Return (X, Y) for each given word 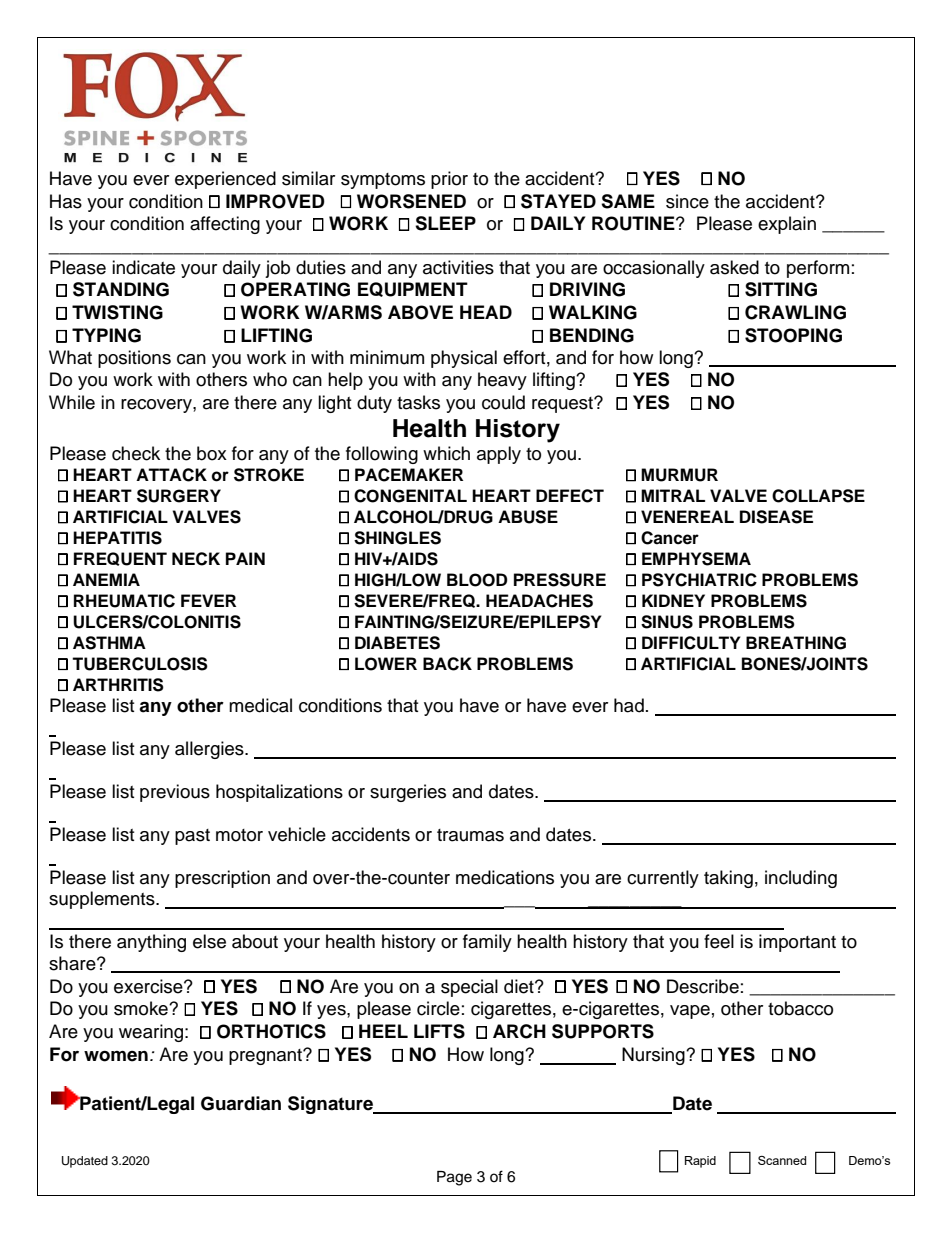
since (687, 201)
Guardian (241, 1103)
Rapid (700, 1162)
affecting (225, 225)
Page (454, 1178)
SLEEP (445, 223)
